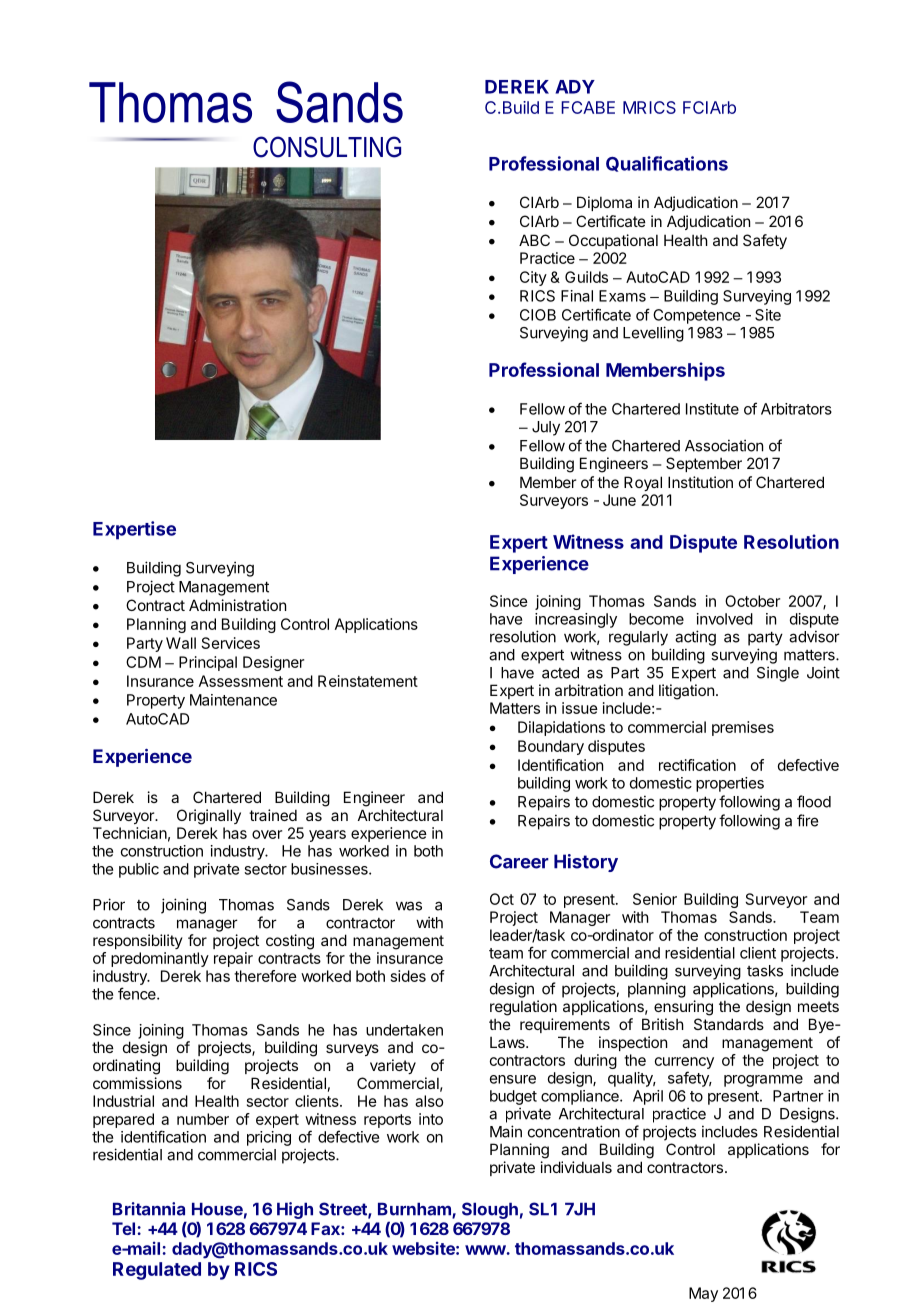  Describe the element at coordinates (486, 1250) in the image. I see `www` at that location.
